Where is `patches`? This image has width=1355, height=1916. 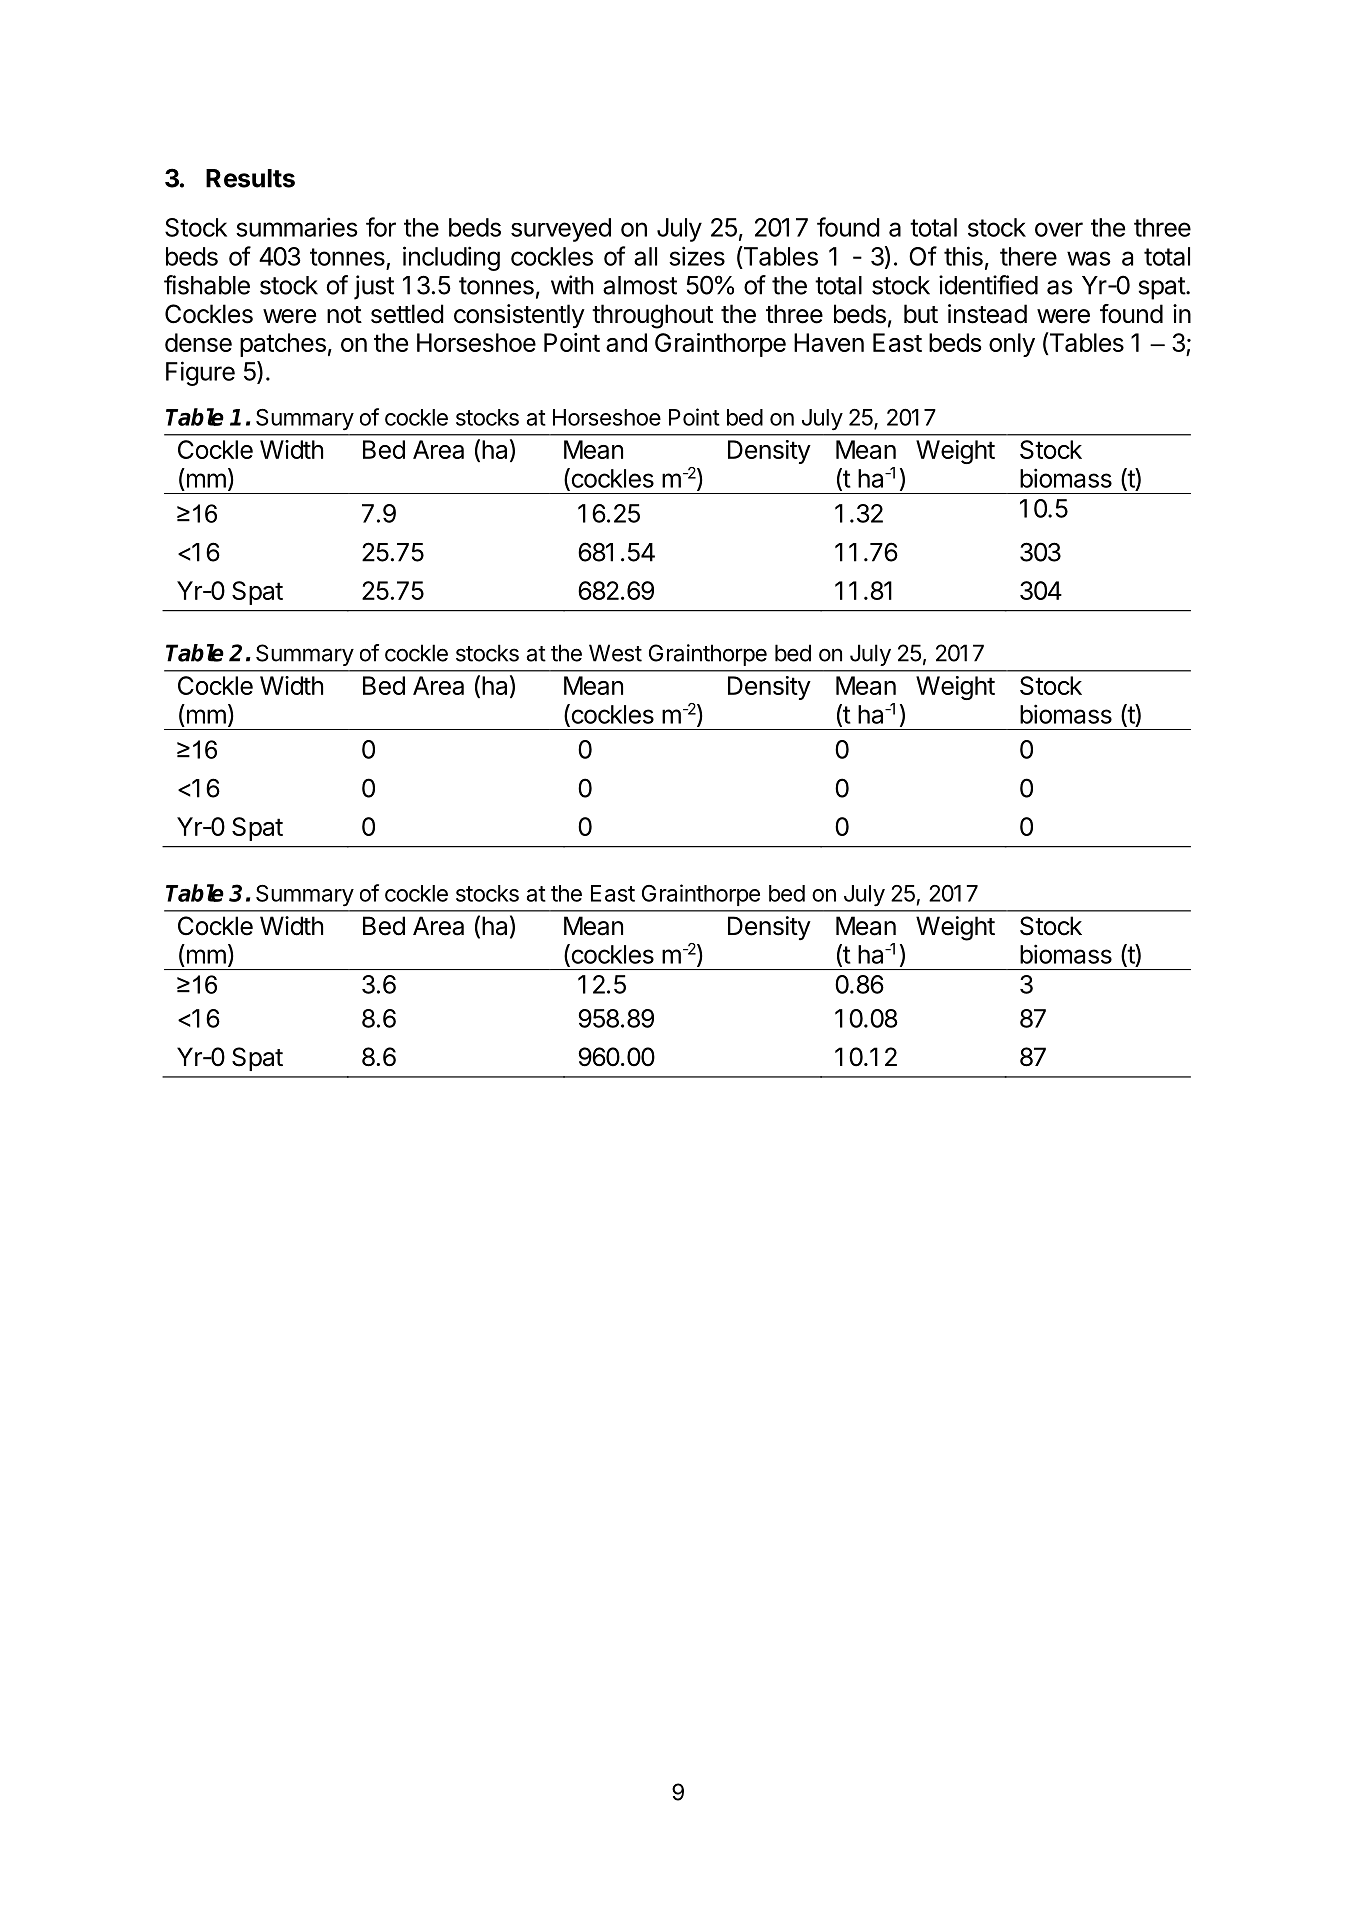
patches is located at coordinates (283, 345).
